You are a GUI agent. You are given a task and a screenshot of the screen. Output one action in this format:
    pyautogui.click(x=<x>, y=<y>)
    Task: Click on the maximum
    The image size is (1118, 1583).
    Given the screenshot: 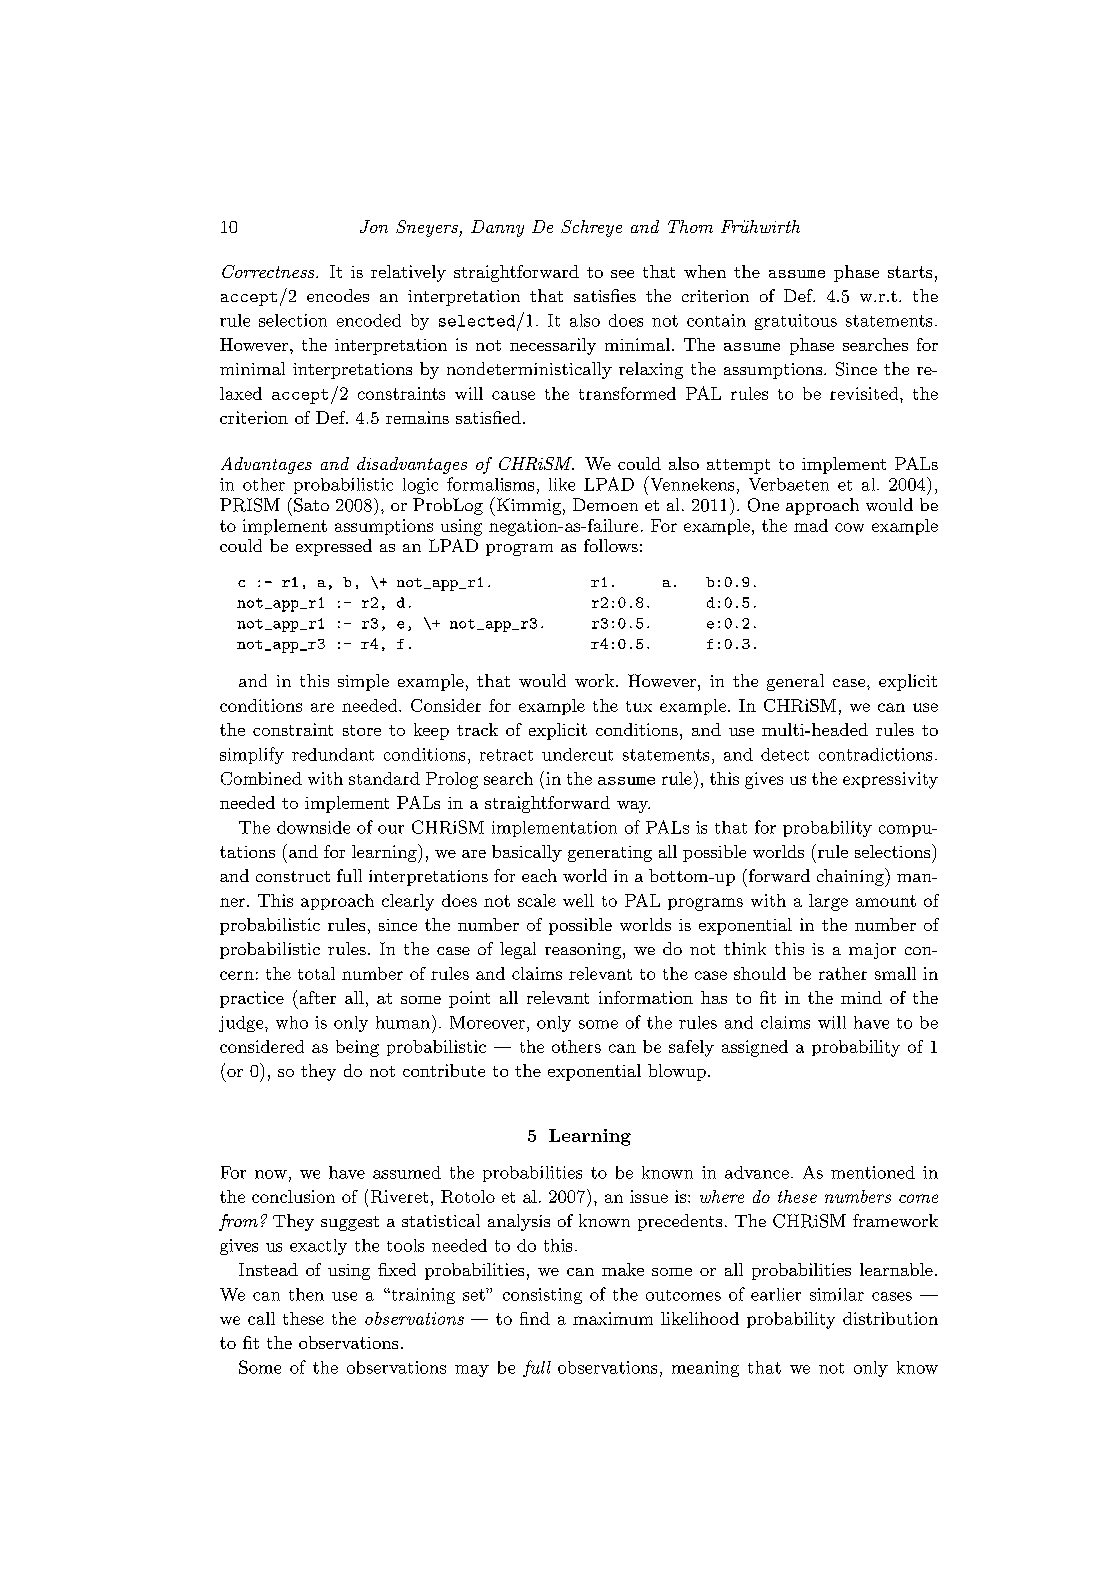 What is the action you would take?
    pyautogui.click(x=613, y=1318)
